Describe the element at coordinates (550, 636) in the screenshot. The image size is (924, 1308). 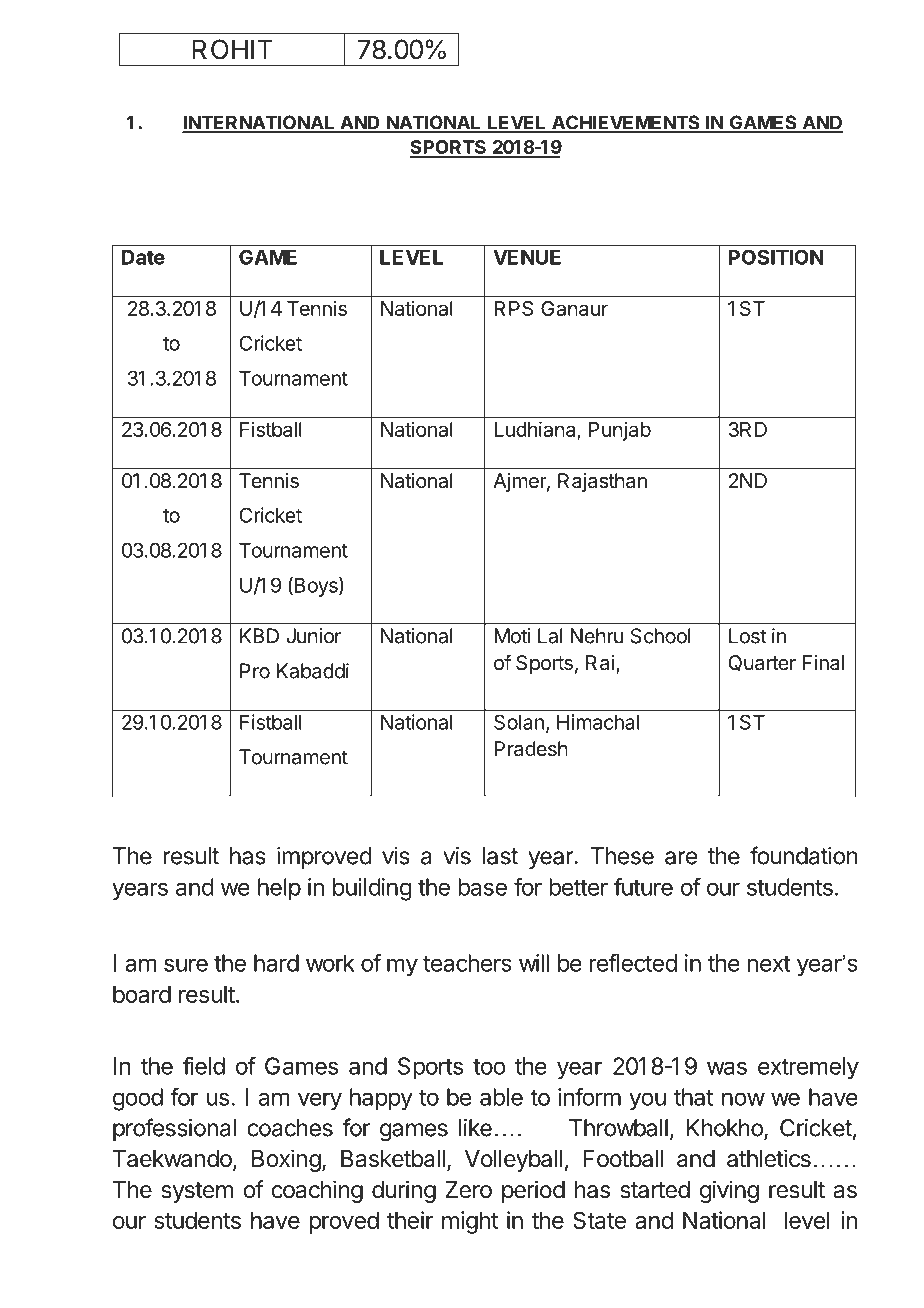
I see `Lal` at that location.
